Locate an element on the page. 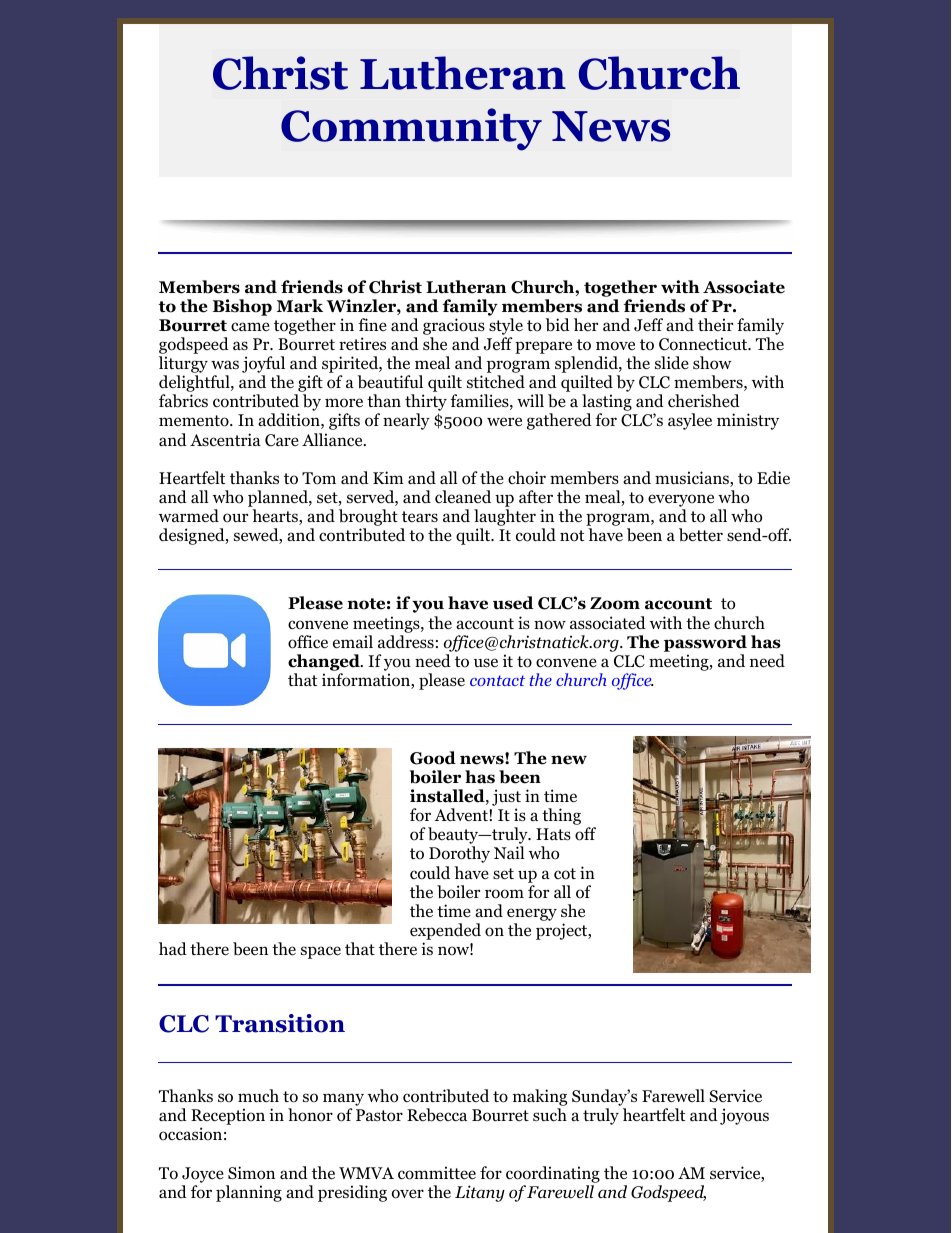  cleaned is located at coordinates (463, 496).
